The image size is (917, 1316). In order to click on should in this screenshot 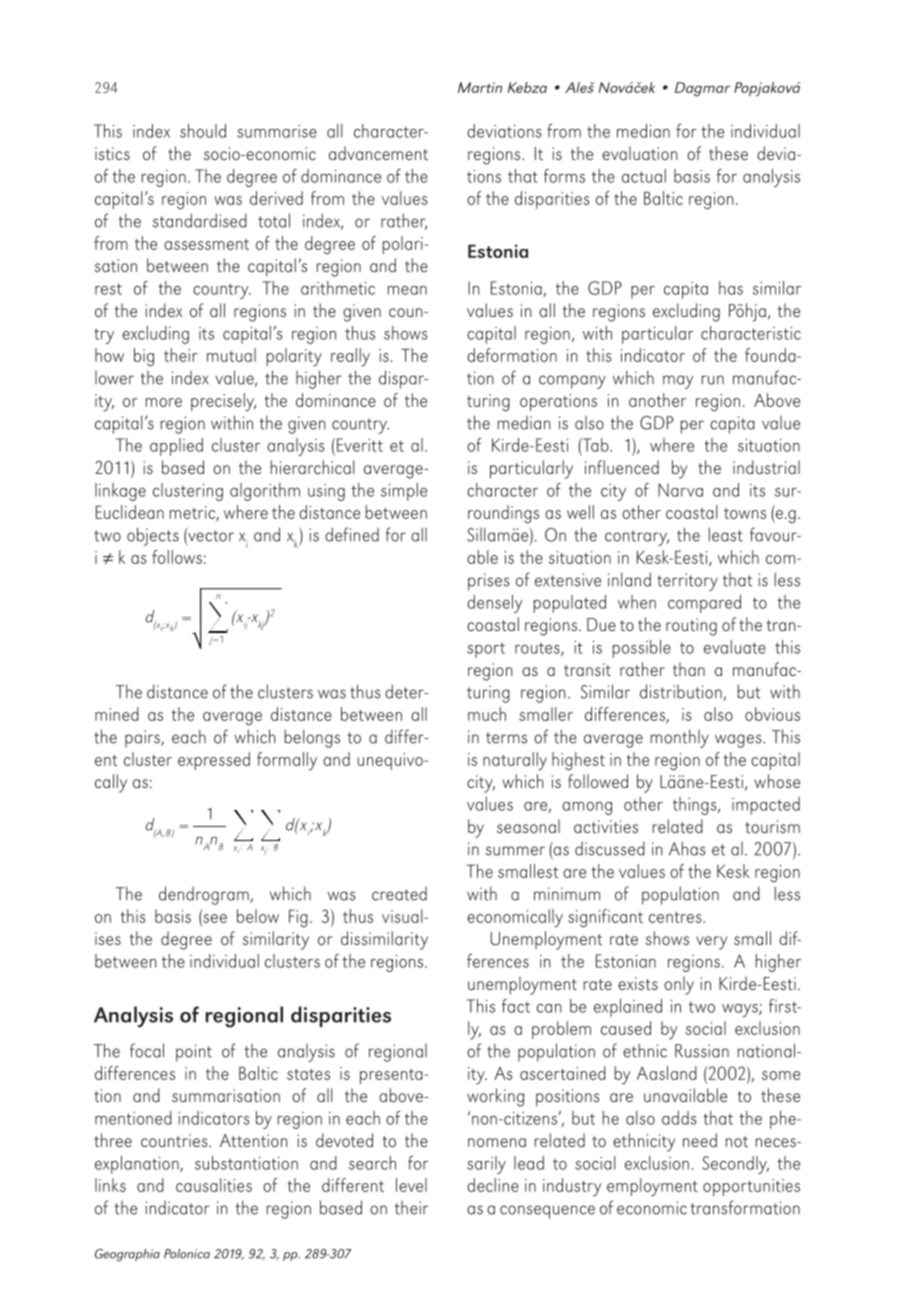, I will do `click(203, 131)`.
